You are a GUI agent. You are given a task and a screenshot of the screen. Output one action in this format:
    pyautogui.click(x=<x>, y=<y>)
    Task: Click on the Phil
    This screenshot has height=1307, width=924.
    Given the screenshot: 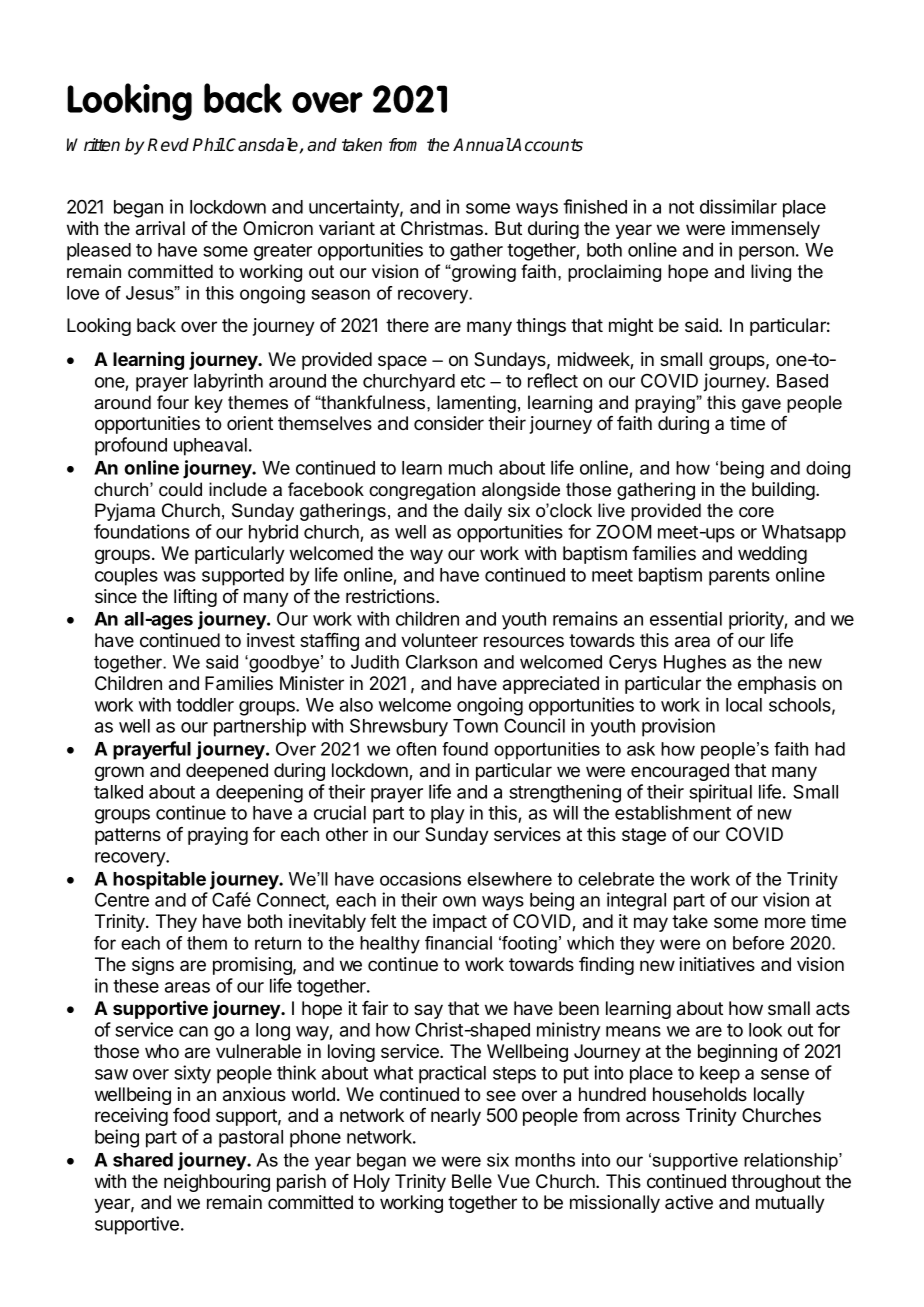 What is the action you would take?
    pyautogui.click(x=209, y=144)
